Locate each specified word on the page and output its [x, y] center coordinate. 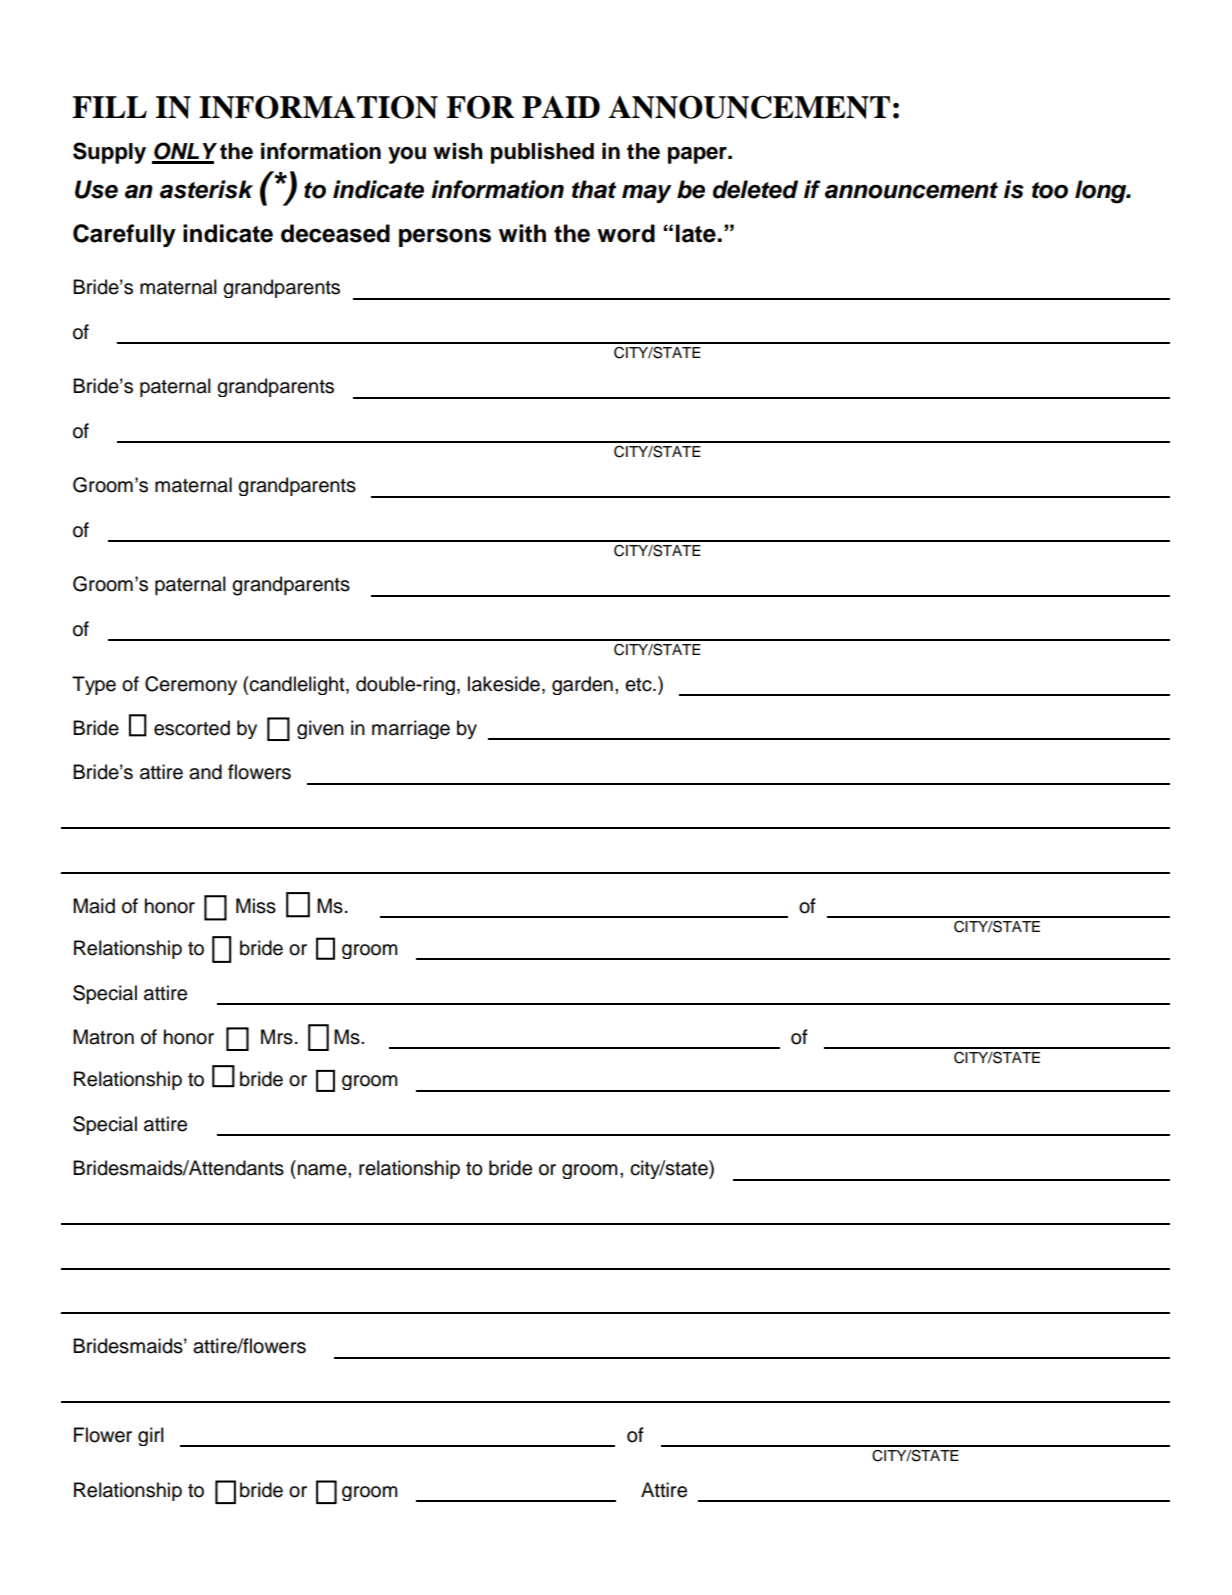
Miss [256, 906]
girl [151, 1436]
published [542, 153]
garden [582, 685]
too [1050, 190]
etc [639, 685]
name [323, 1170]
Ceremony [191, 685]
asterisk [206, 189]
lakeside [504, 684]
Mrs [277, 1037]
